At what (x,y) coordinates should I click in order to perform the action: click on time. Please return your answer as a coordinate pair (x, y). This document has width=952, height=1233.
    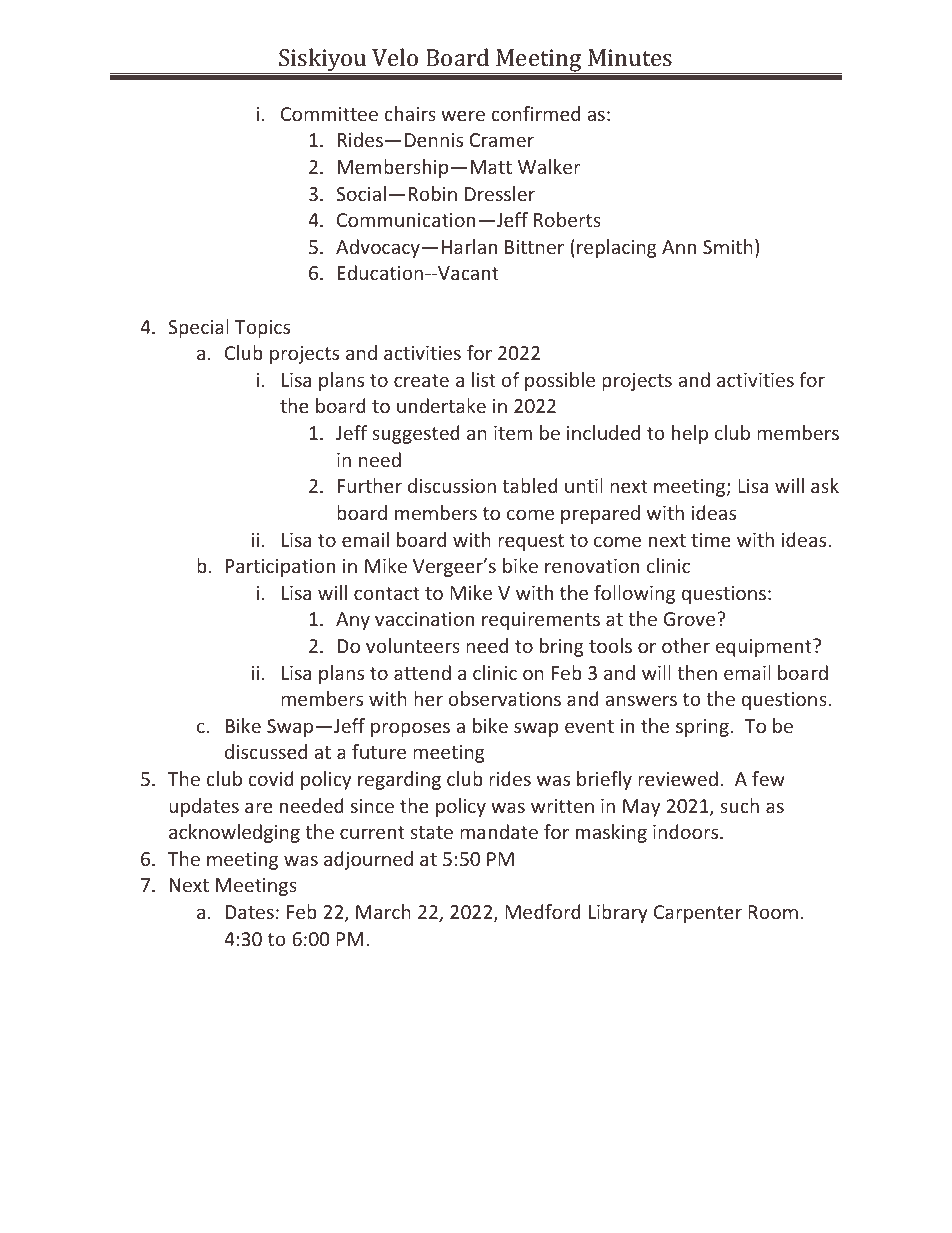
    Looking at the image, I should click on (711, 540).
